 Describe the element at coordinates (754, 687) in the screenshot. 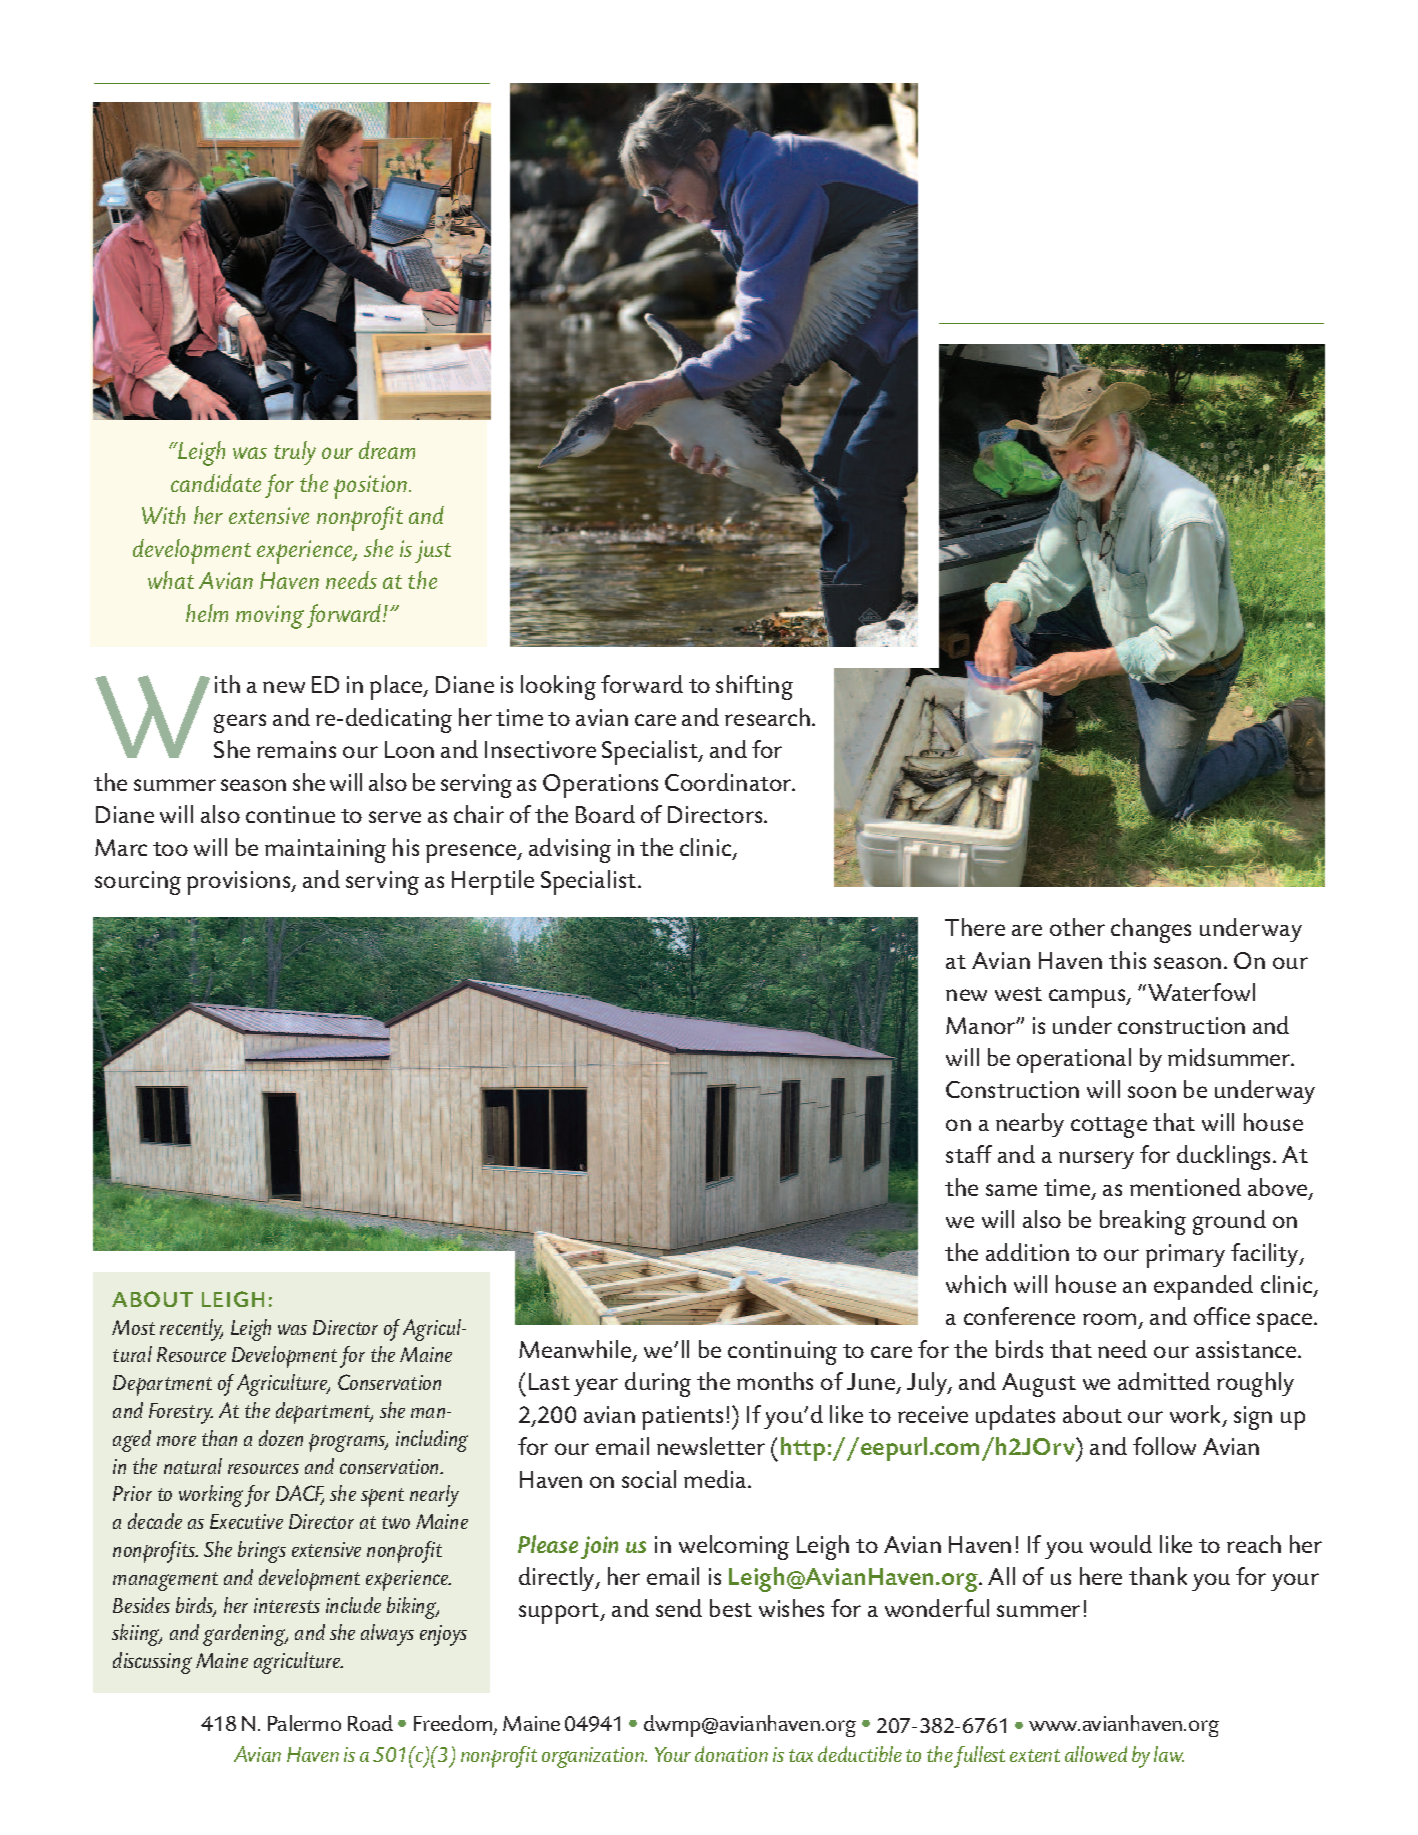

I see `shifting` at that location.
